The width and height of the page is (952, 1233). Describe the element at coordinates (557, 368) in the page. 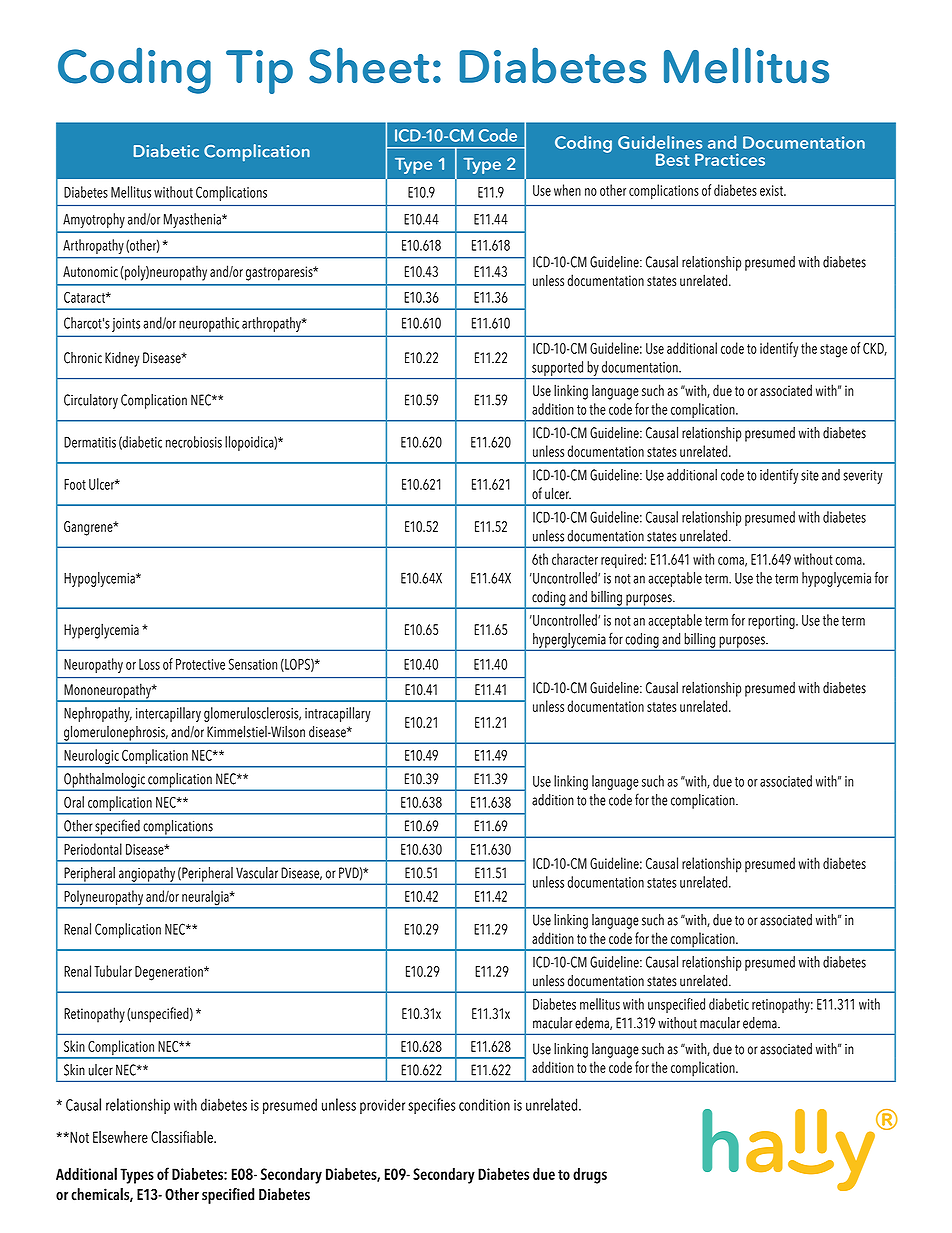

I see `supported` at that location.
